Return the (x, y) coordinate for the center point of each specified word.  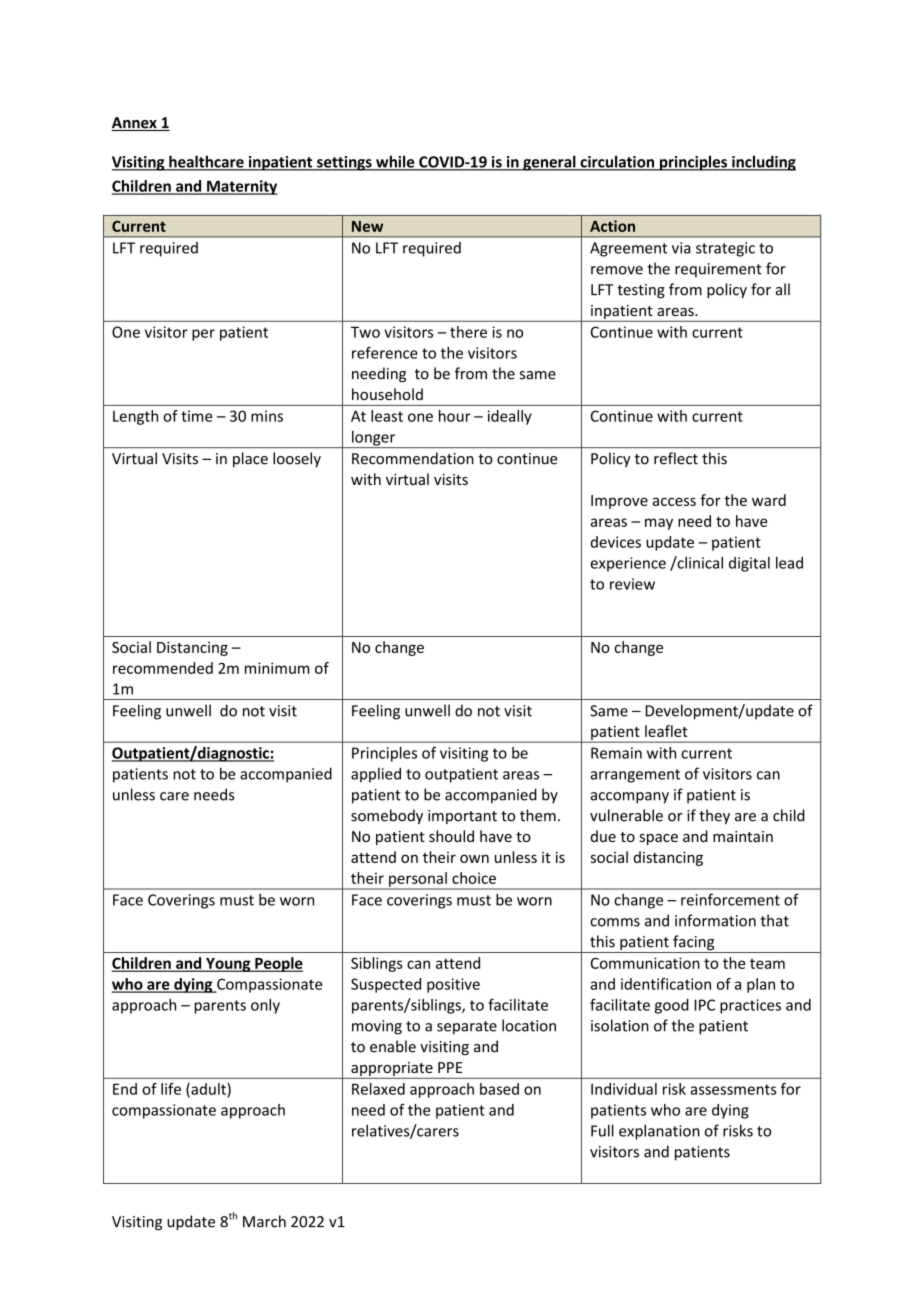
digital (749, 564)
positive (453, 985)
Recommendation (413, 458)
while (395, 162)
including (763, 163)
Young (228, 965)
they (714, 816)
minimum (277, 668)
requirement (718, 270)
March (264, 1221)
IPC (705, 1005)
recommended (163, 668)
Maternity (241, 187)
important (462, 817)
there (468, 332)
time (196, 416)
